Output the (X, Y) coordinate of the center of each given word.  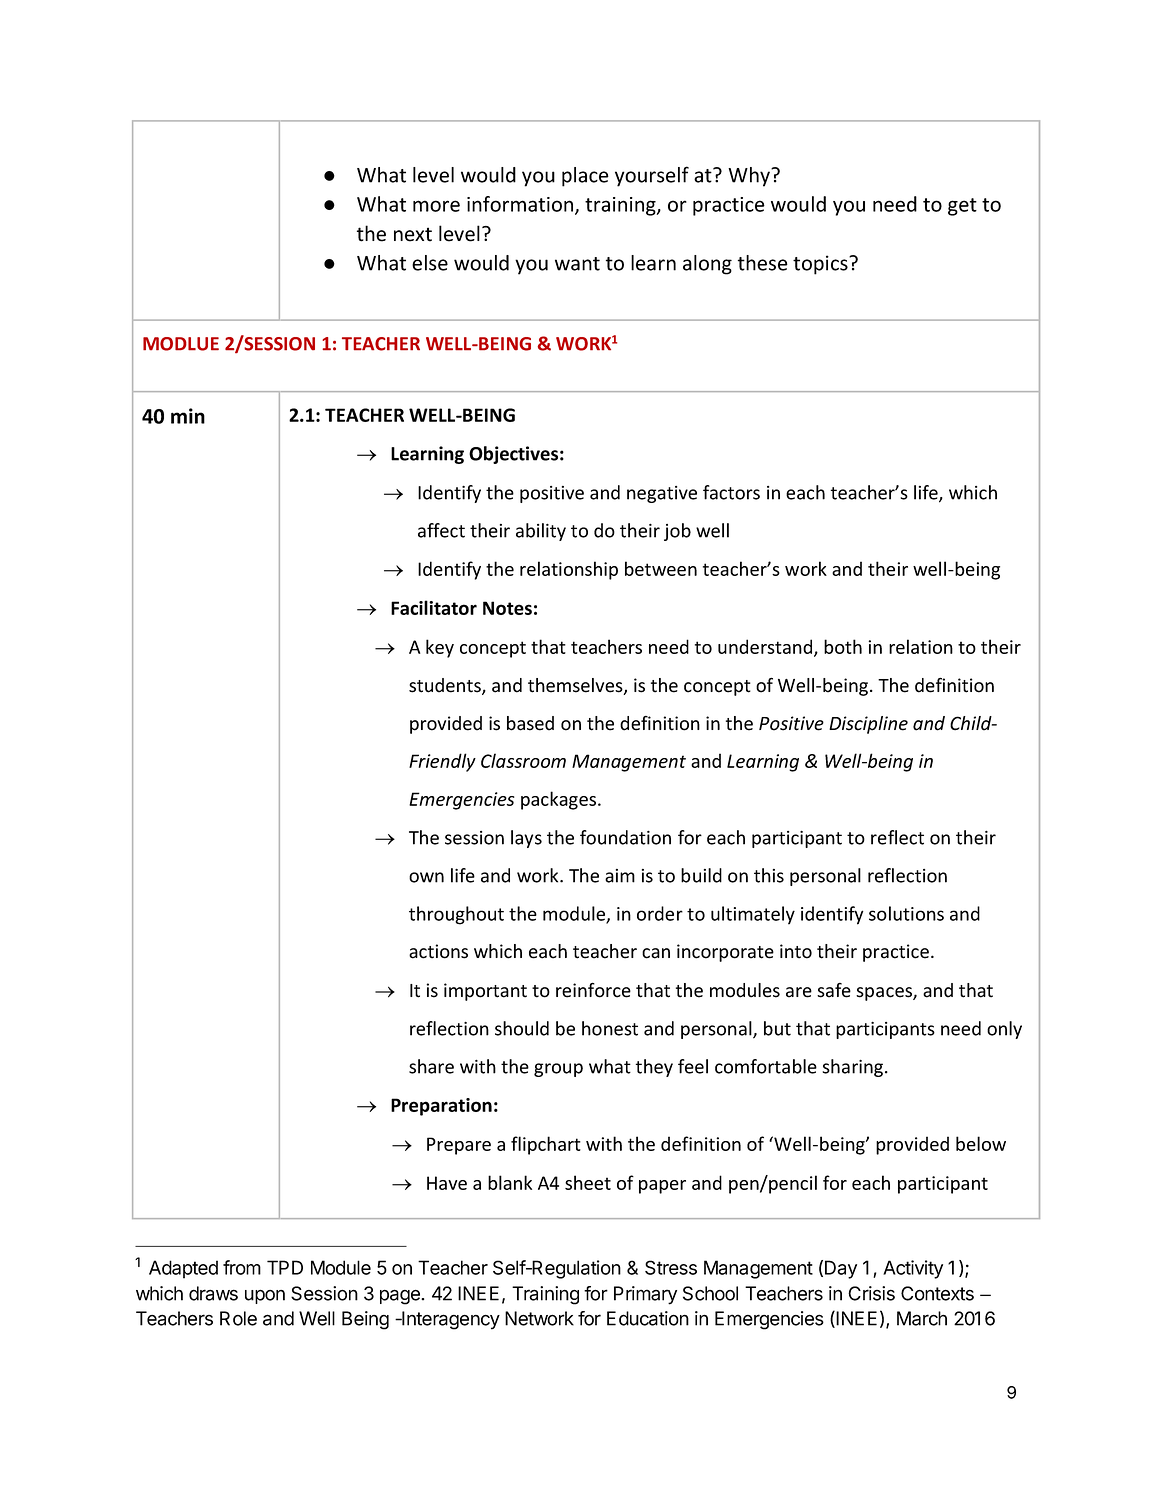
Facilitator (434, 607)
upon (265, 1297)
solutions (906, 913)
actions (438, 951)
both (843, 646)
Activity (913, 1269)
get (962, 207)
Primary (645, 1295)
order (660, 913)
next (413, 234)
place (585, 177)
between (661, 568)
